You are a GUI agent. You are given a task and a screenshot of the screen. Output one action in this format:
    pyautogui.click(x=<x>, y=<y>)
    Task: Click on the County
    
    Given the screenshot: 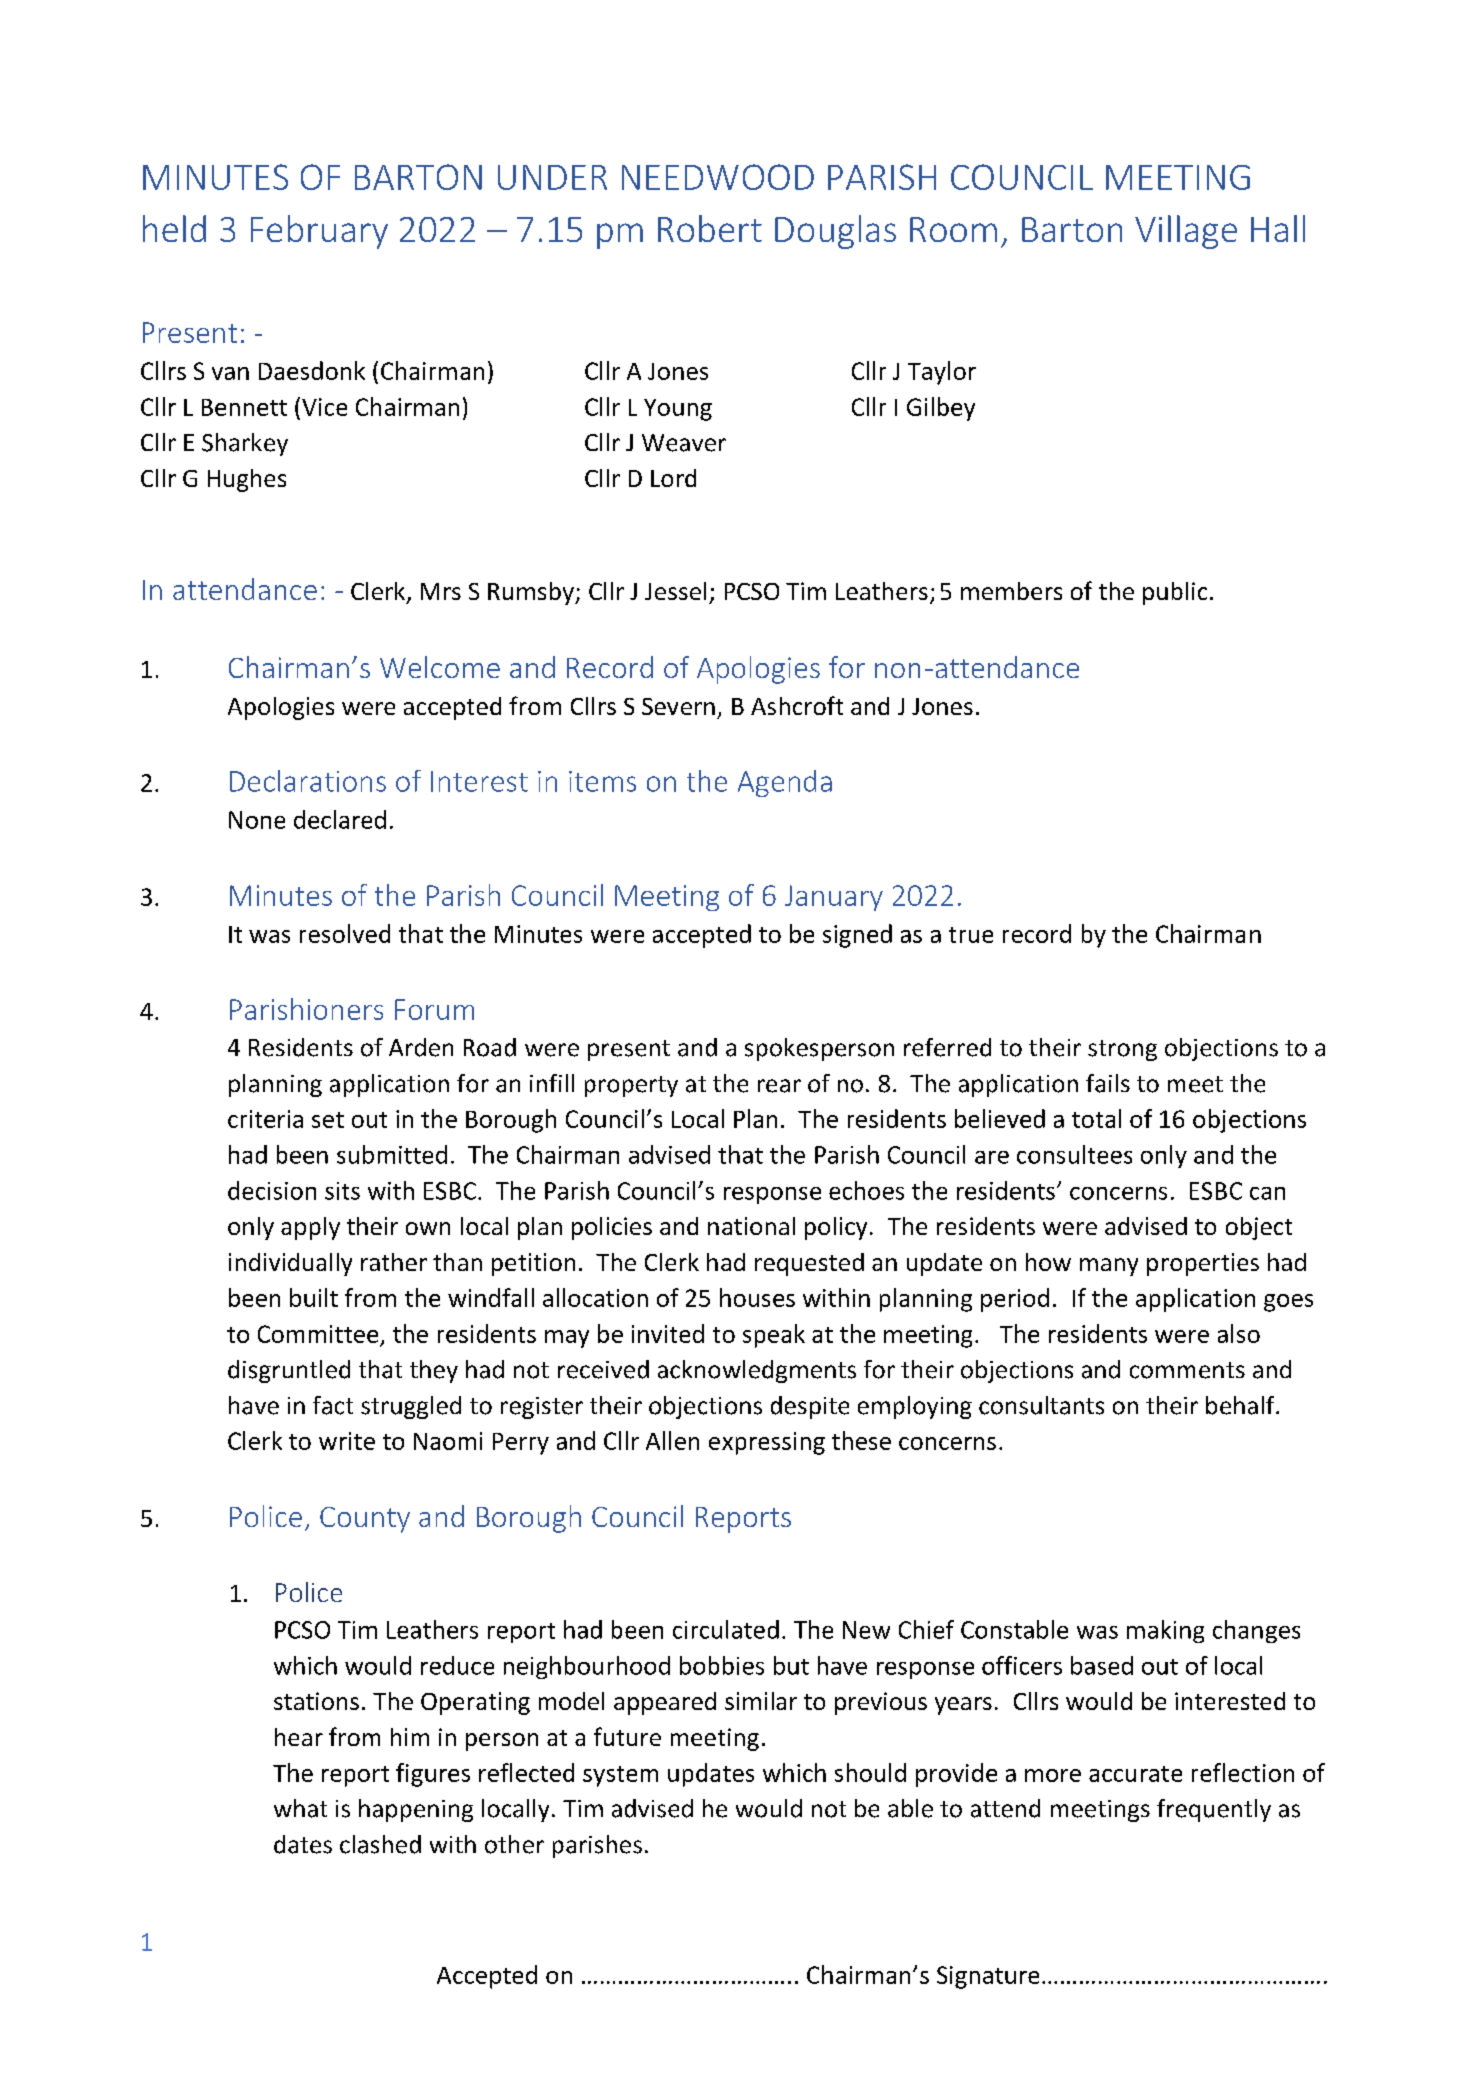 What is the action you would take?
    pyautogui.click(x=365, y=1520)
